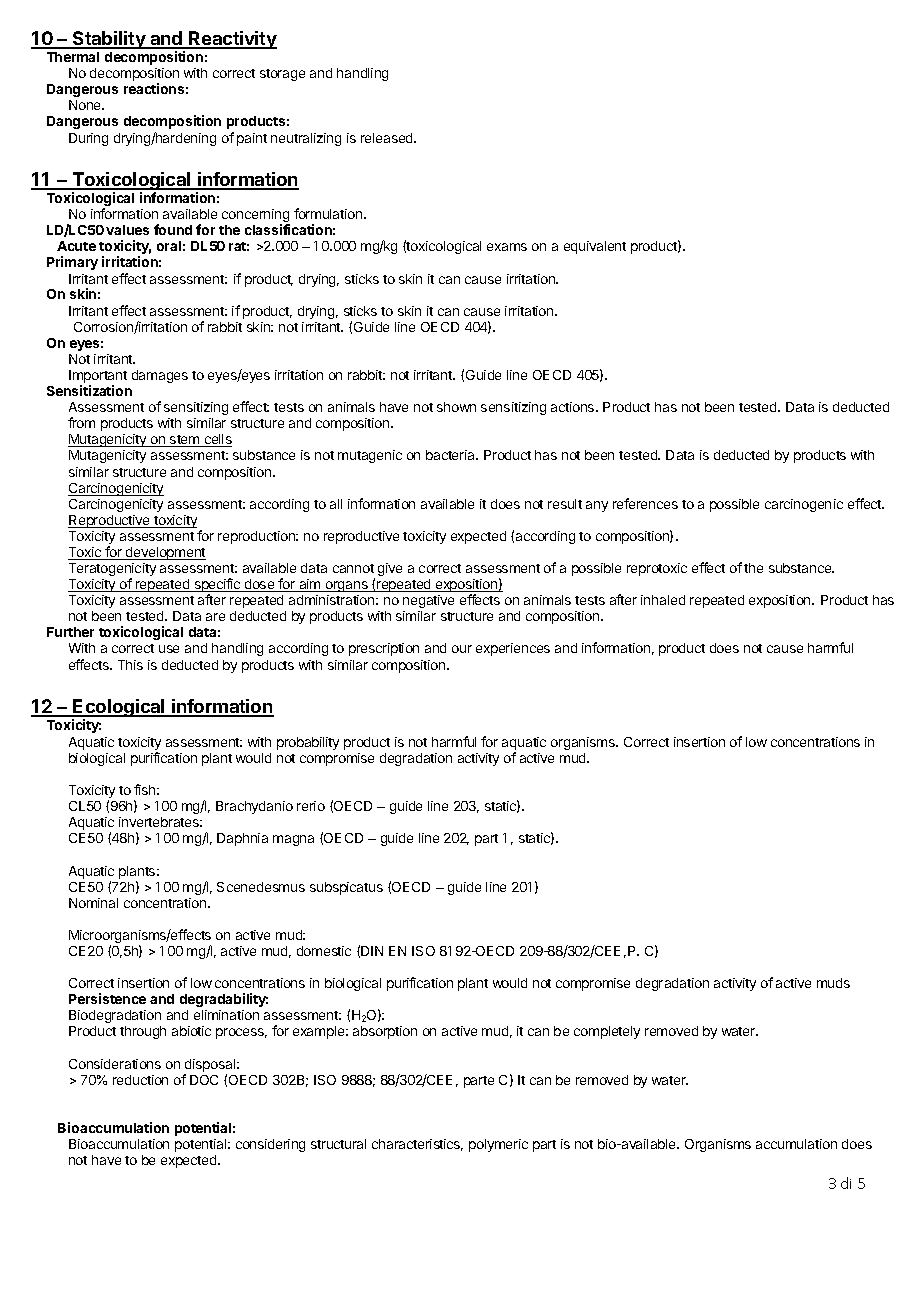 This screenshot has height=1308, width=924. Describe the element at coordinates (417, 1145) in the screenshot. I see `characteristics` at that location.
